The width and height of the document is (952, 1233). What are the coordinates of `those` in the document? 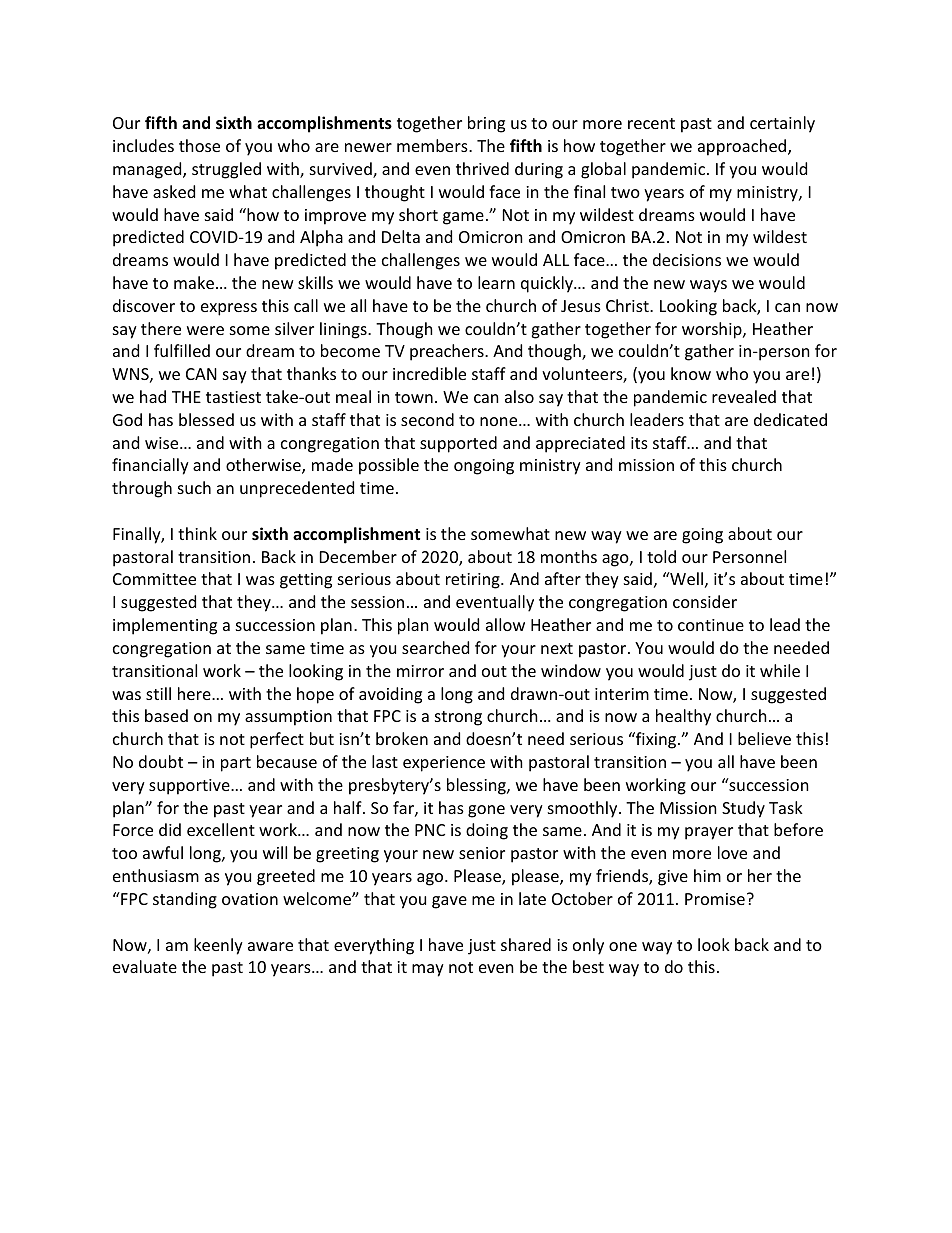 It's located at (199, 145).
